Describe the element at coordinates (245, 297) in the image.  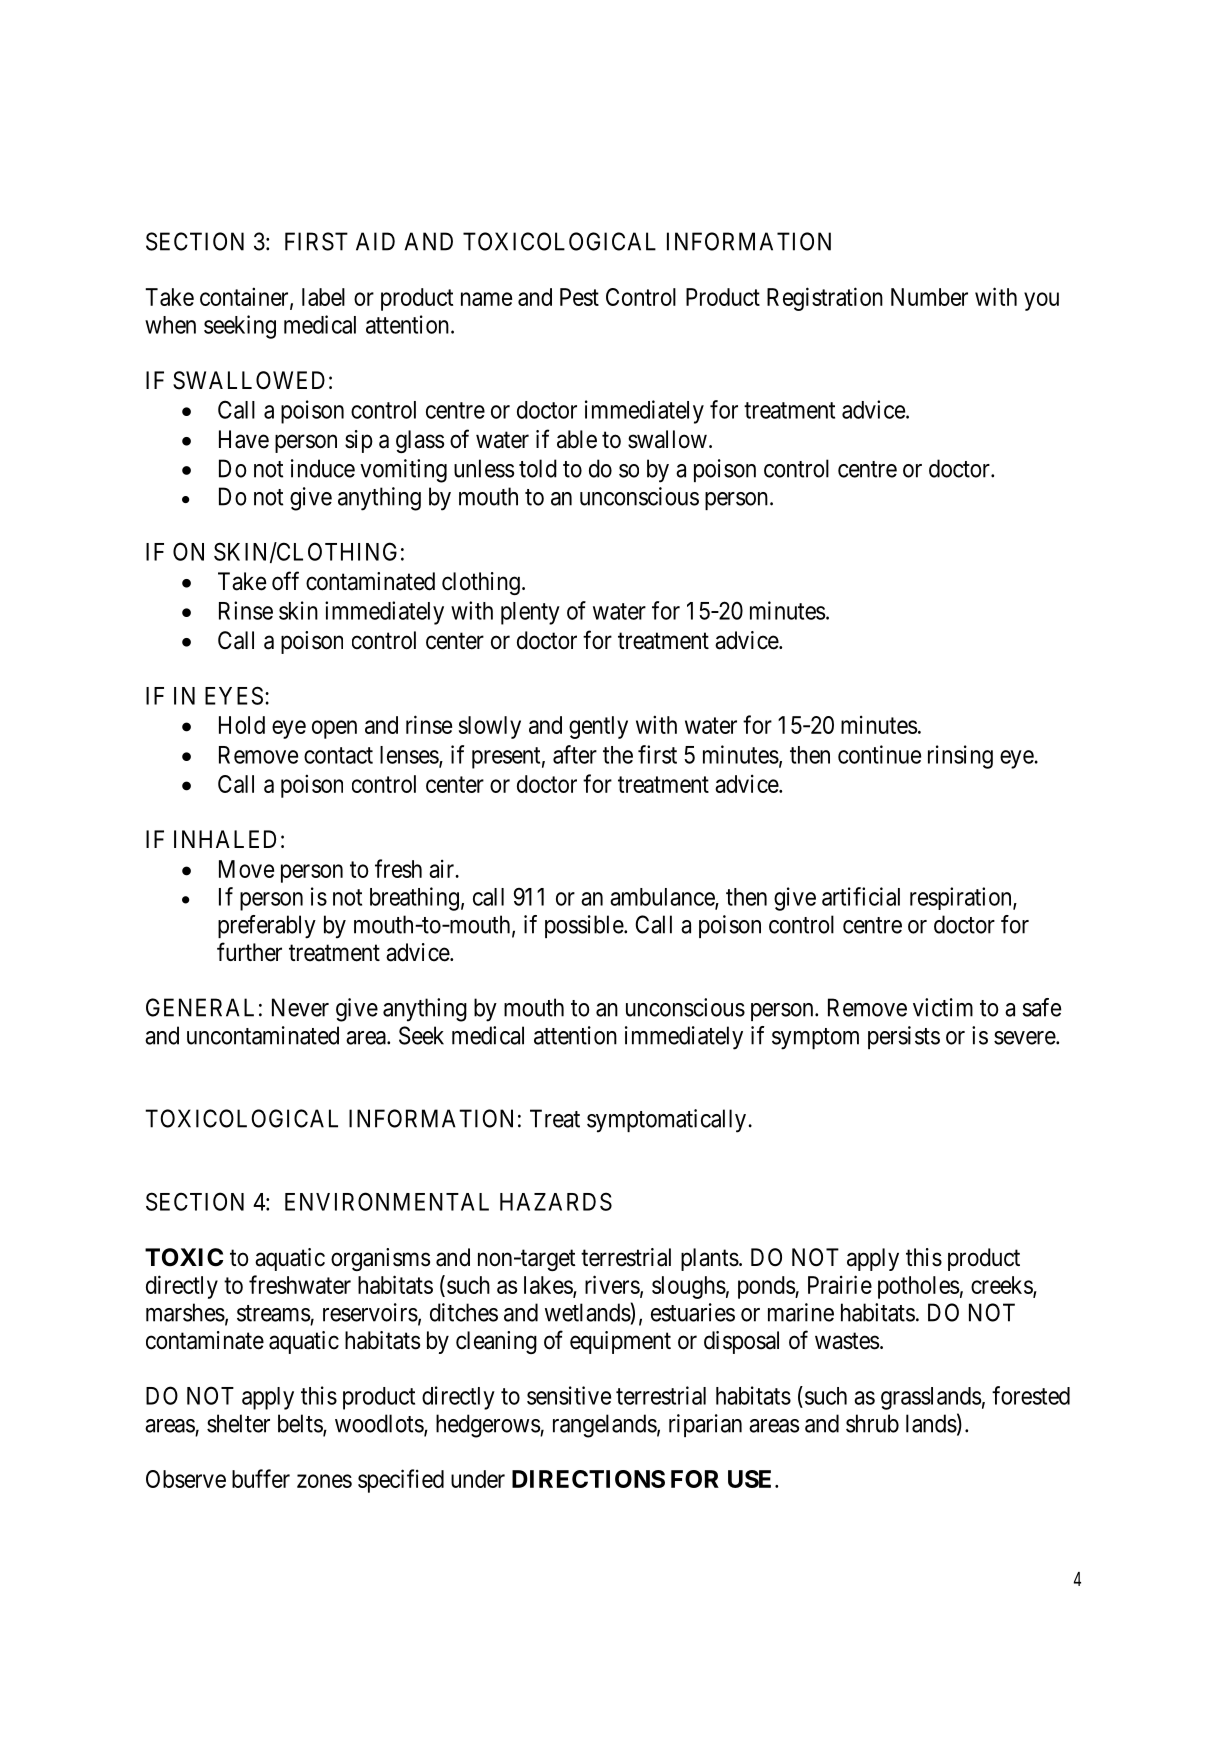
I see `container` at that location.
